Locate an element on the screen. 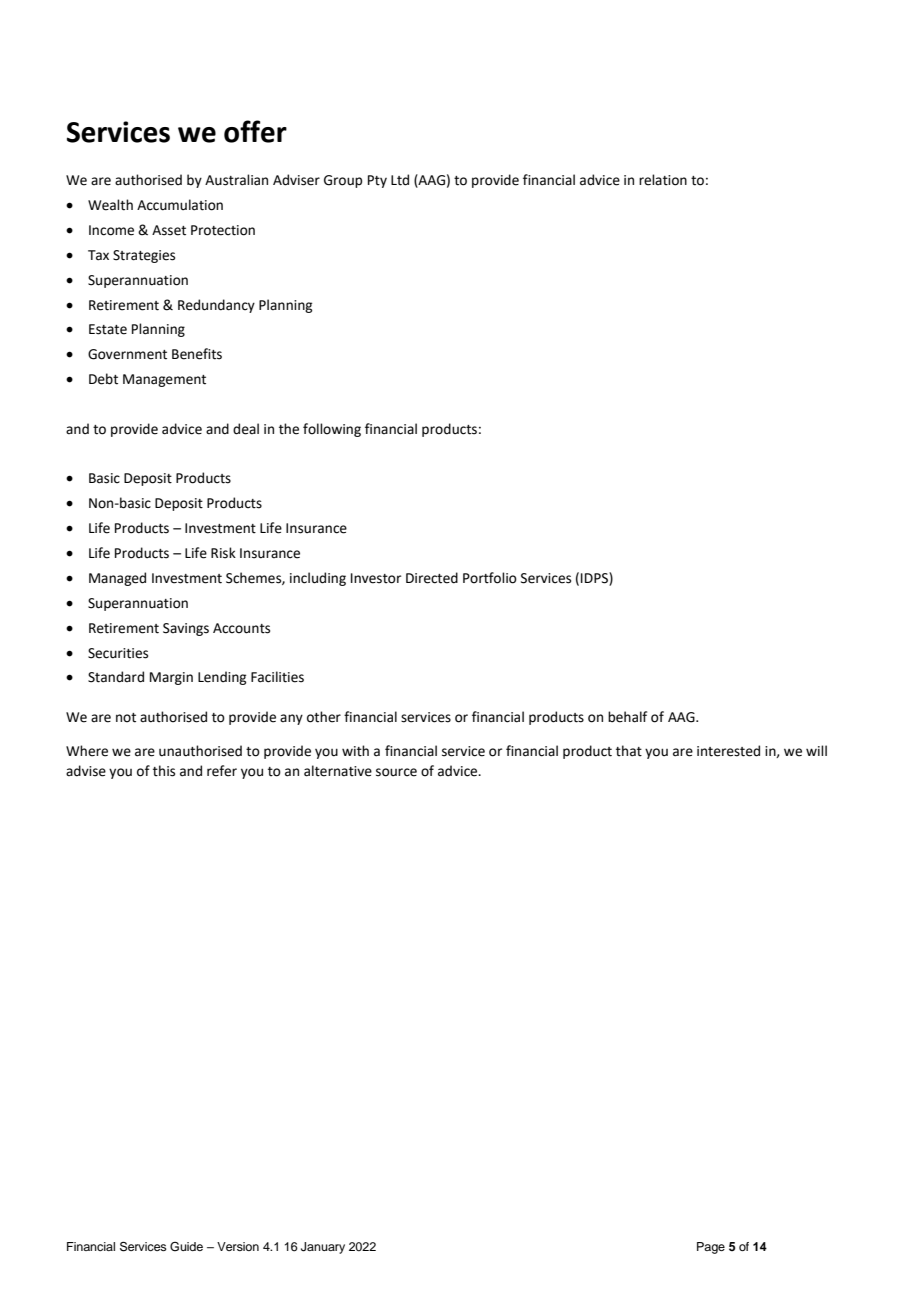 Image resolution: width=924 pixels, height=1308 pixels. IDPS is located at coordinates (595, 579).
